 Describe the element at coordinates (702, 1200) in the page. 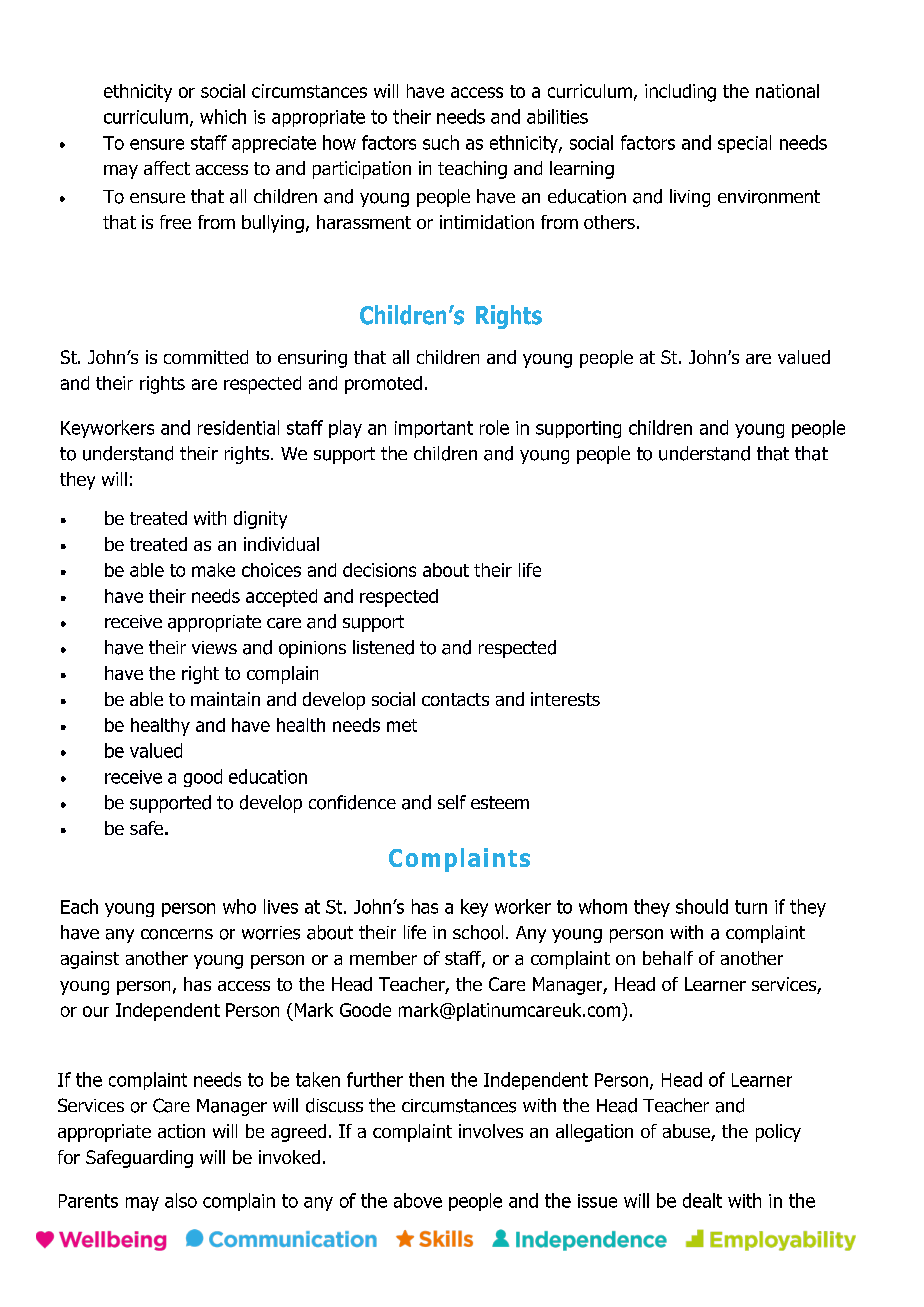

I see `dealt` at that location.
